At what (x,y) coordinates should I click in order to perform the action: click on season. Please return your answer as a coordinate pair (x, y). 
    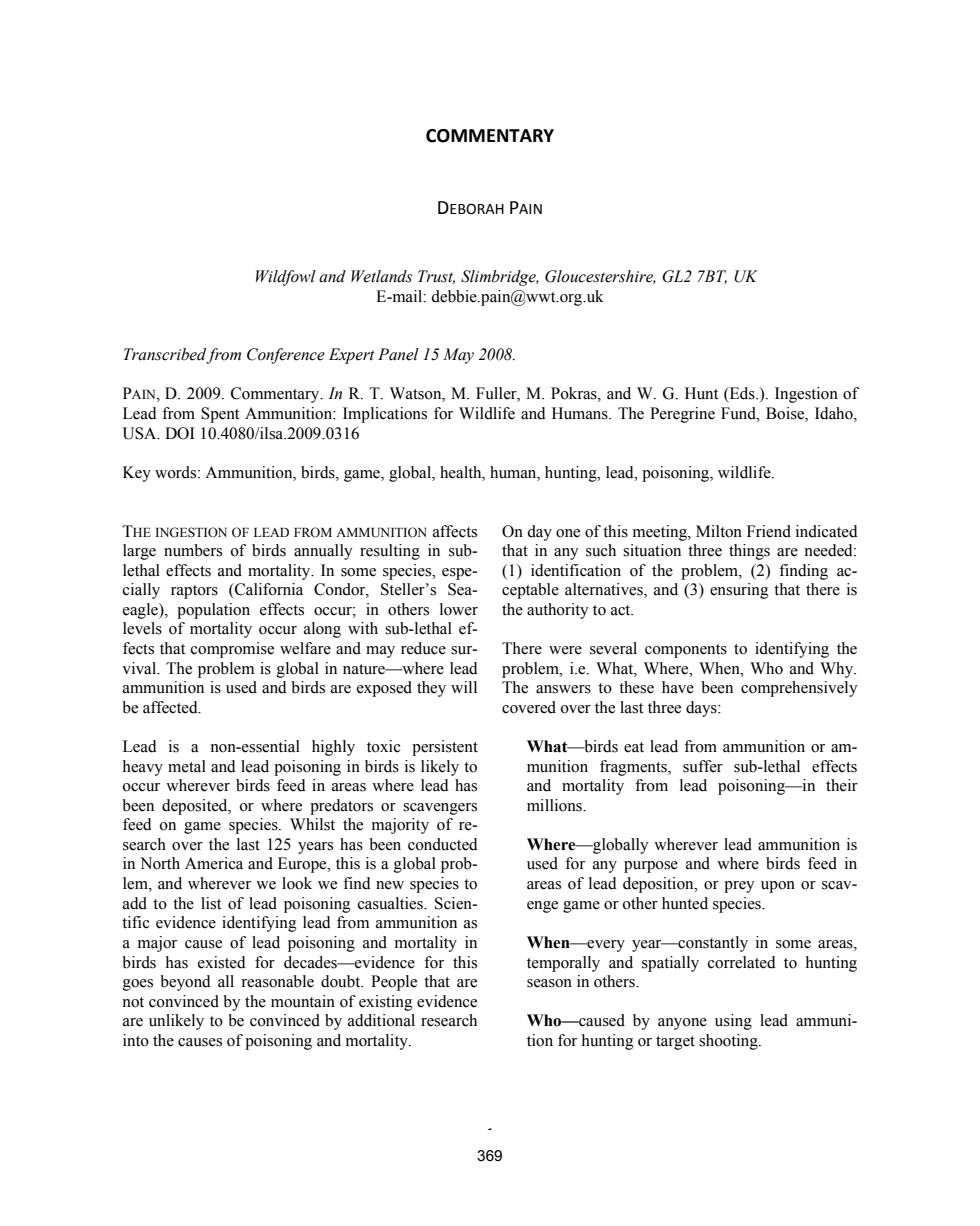
    Looking at the image, I should click on (549, 983).
